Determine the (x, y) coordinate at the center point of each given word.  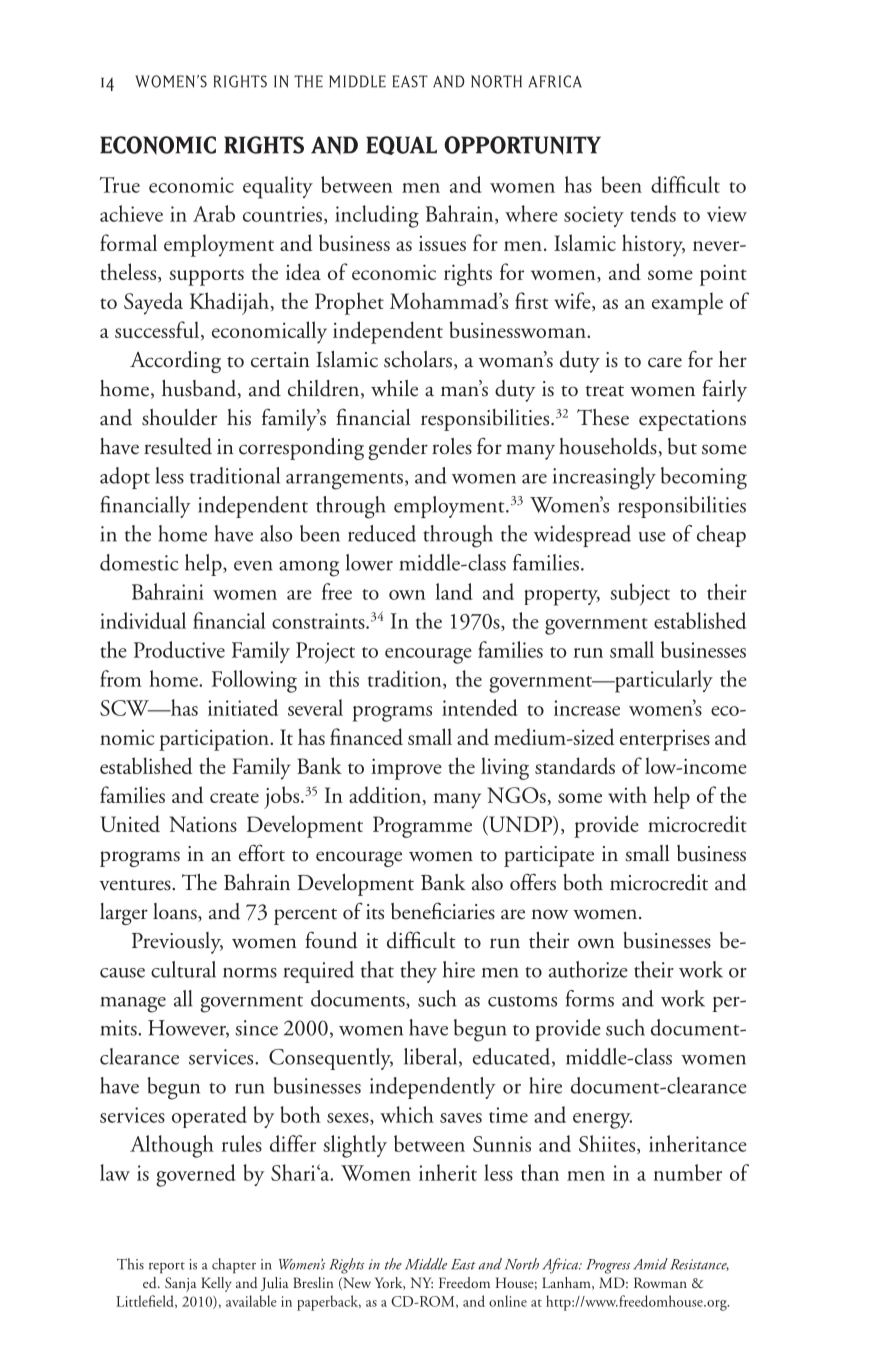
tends (653, 213)
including (377, 216)
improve (406, 769)
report (167, 1268)
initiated (243, 707)
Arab (214, 213)
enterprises (665, 740)
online (508, 1301)
